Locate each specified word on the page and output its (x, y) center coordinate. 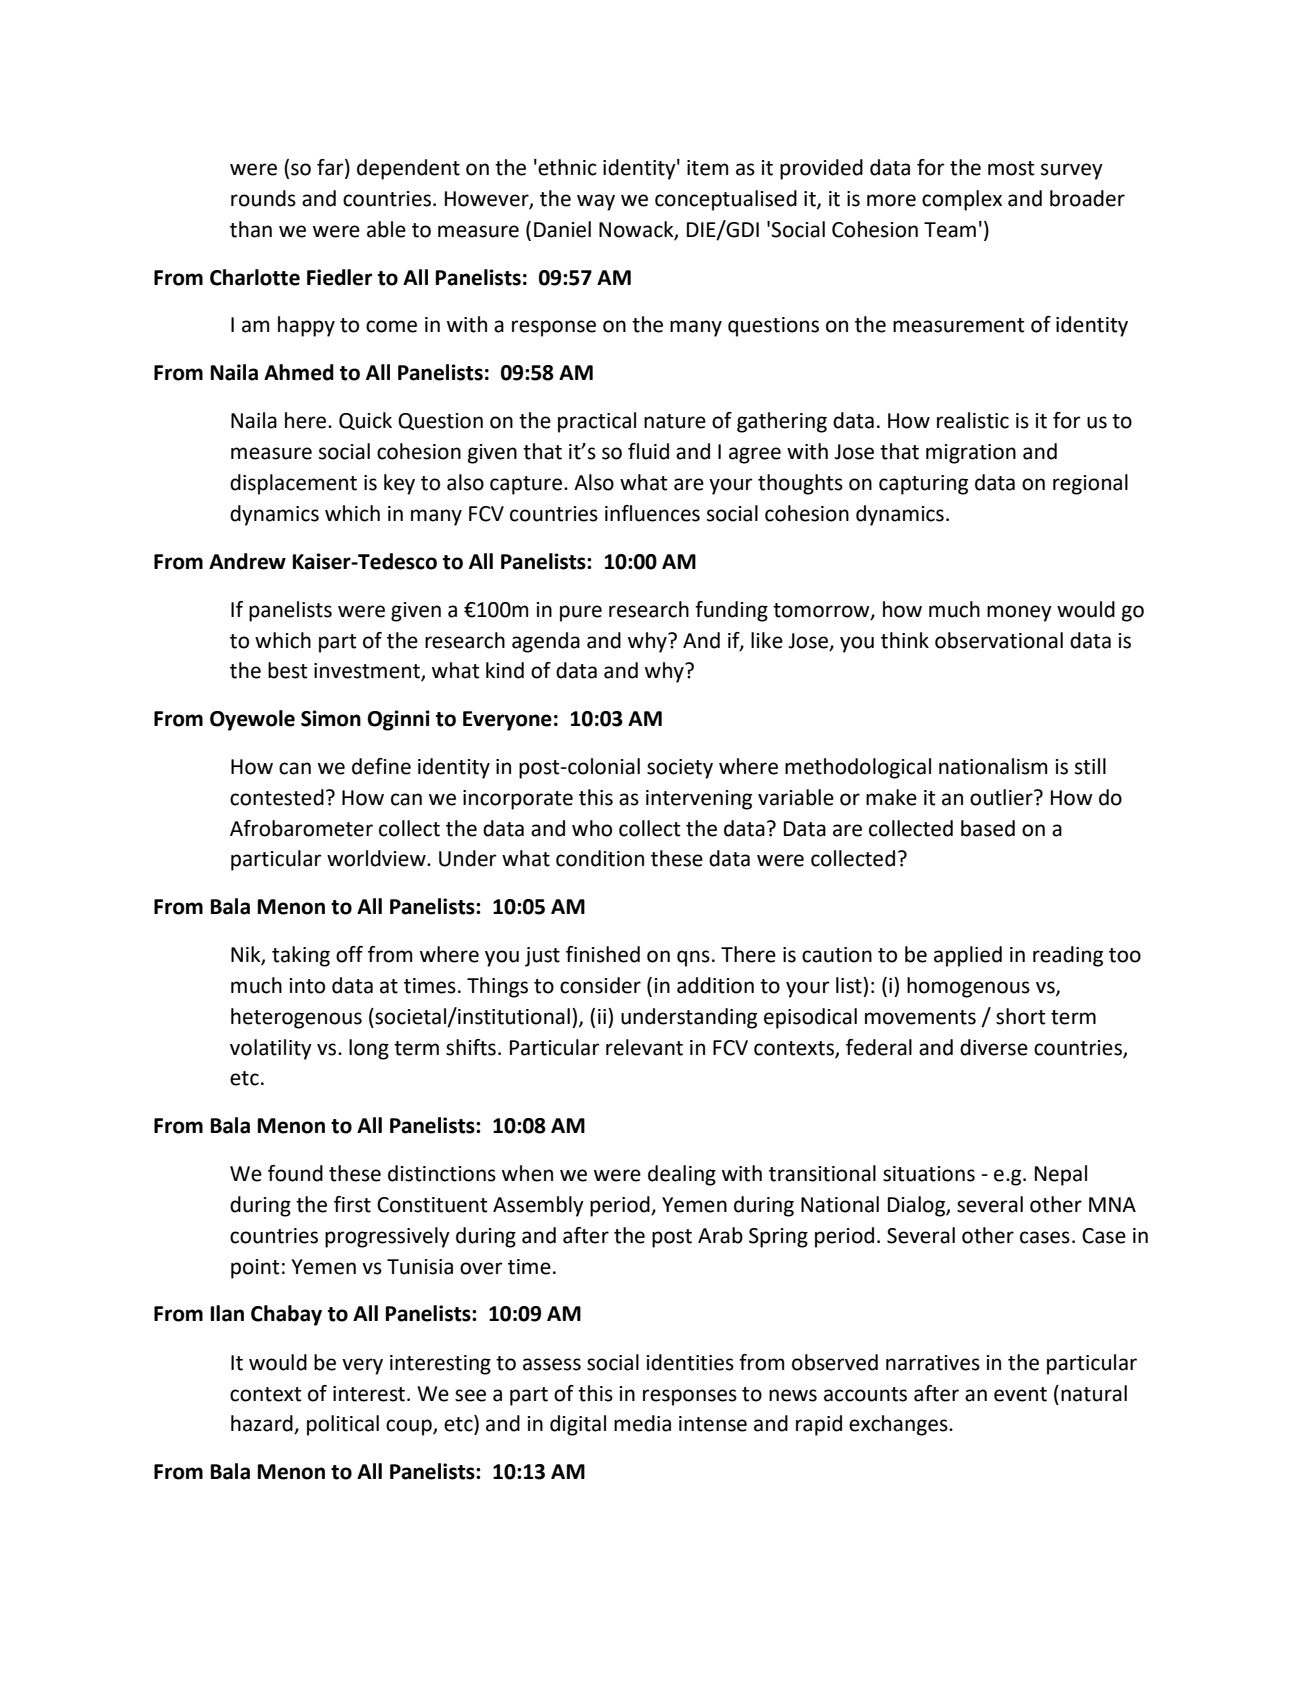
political (343, 1425)
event (1020, 1394)
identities (690, 1362)
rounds (263, 198)
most (1011, 168)
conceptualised (726, 200)
